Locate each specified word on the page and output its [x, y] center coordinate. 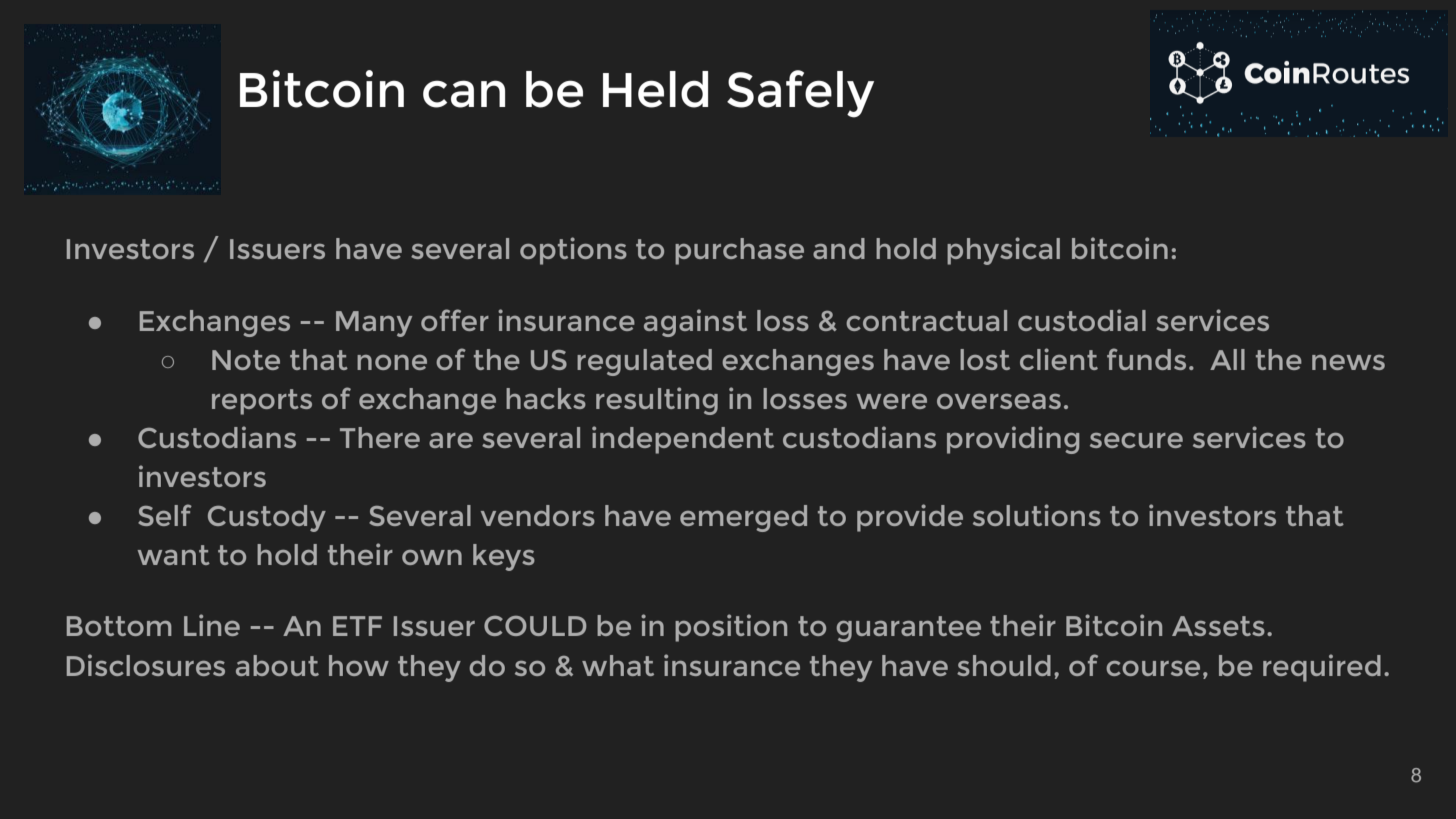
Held [655, 89]
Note [246, 360]
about [277, 665]
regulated [644, 362]
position [731, 628]
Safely [800, 94]
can [464, 94]
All [1227, 359]
